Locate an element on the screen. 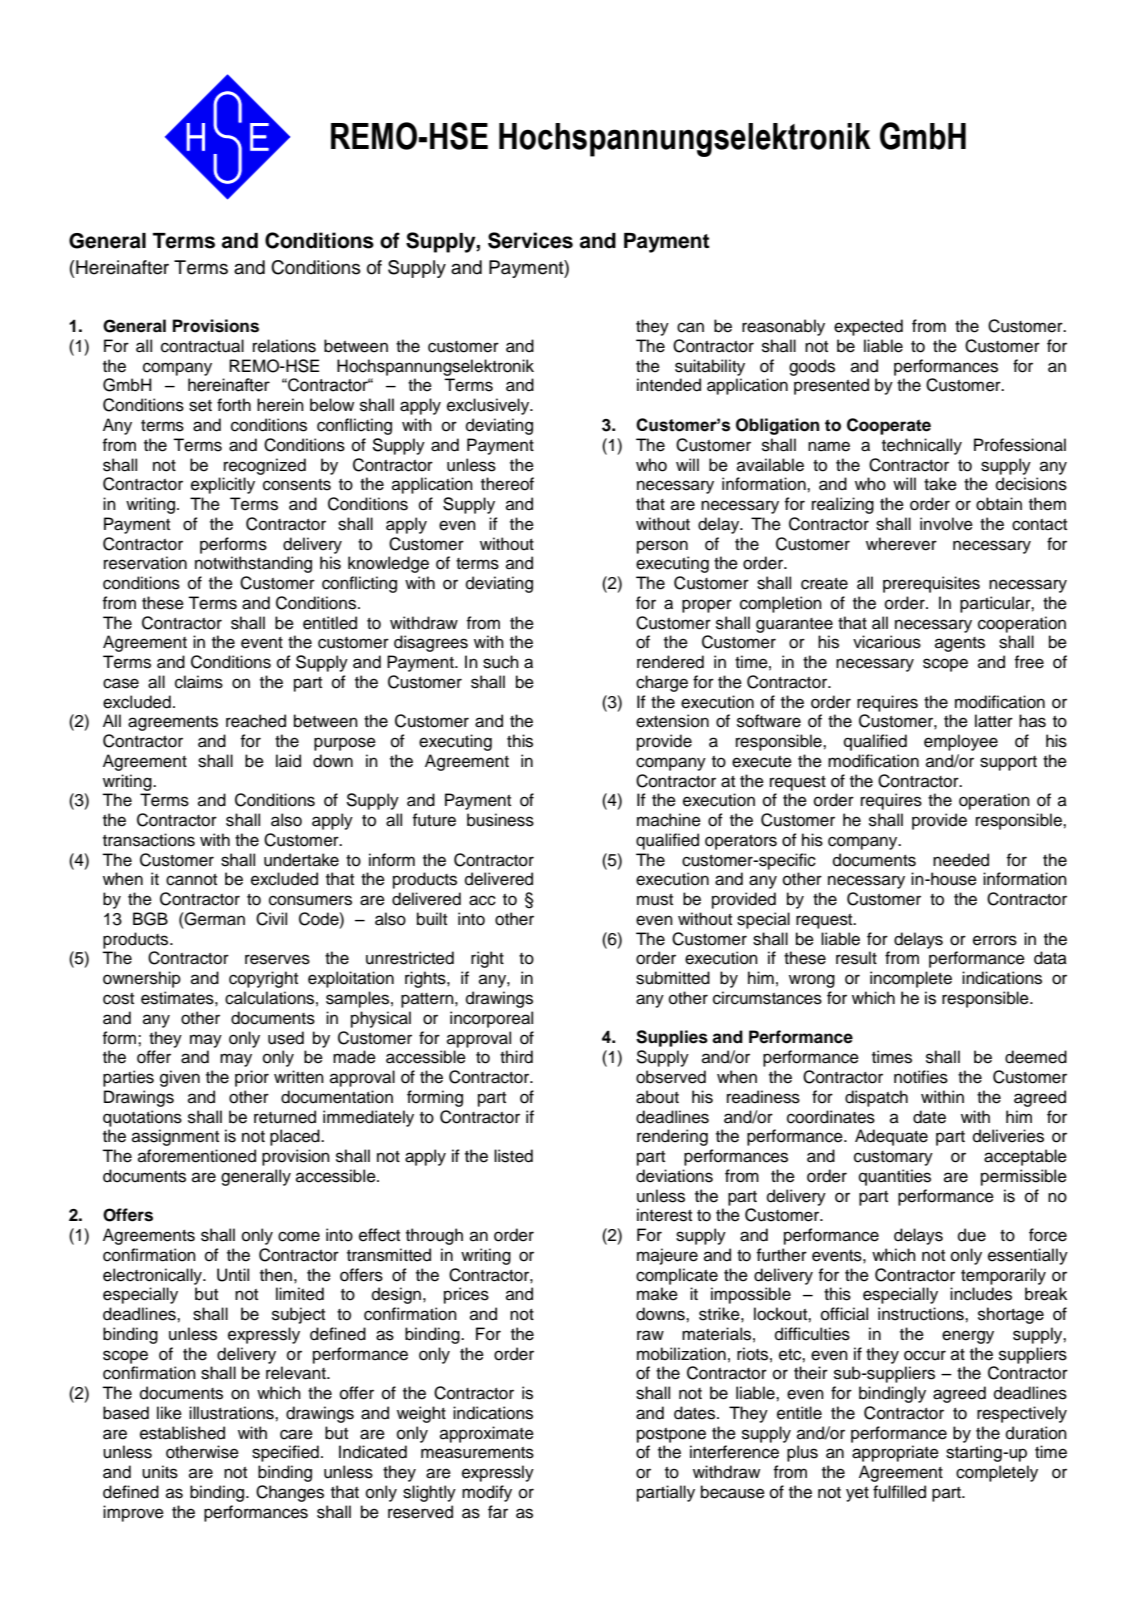 The image size is (1136, 1607). specified is located at coordinates (285, 1453).
